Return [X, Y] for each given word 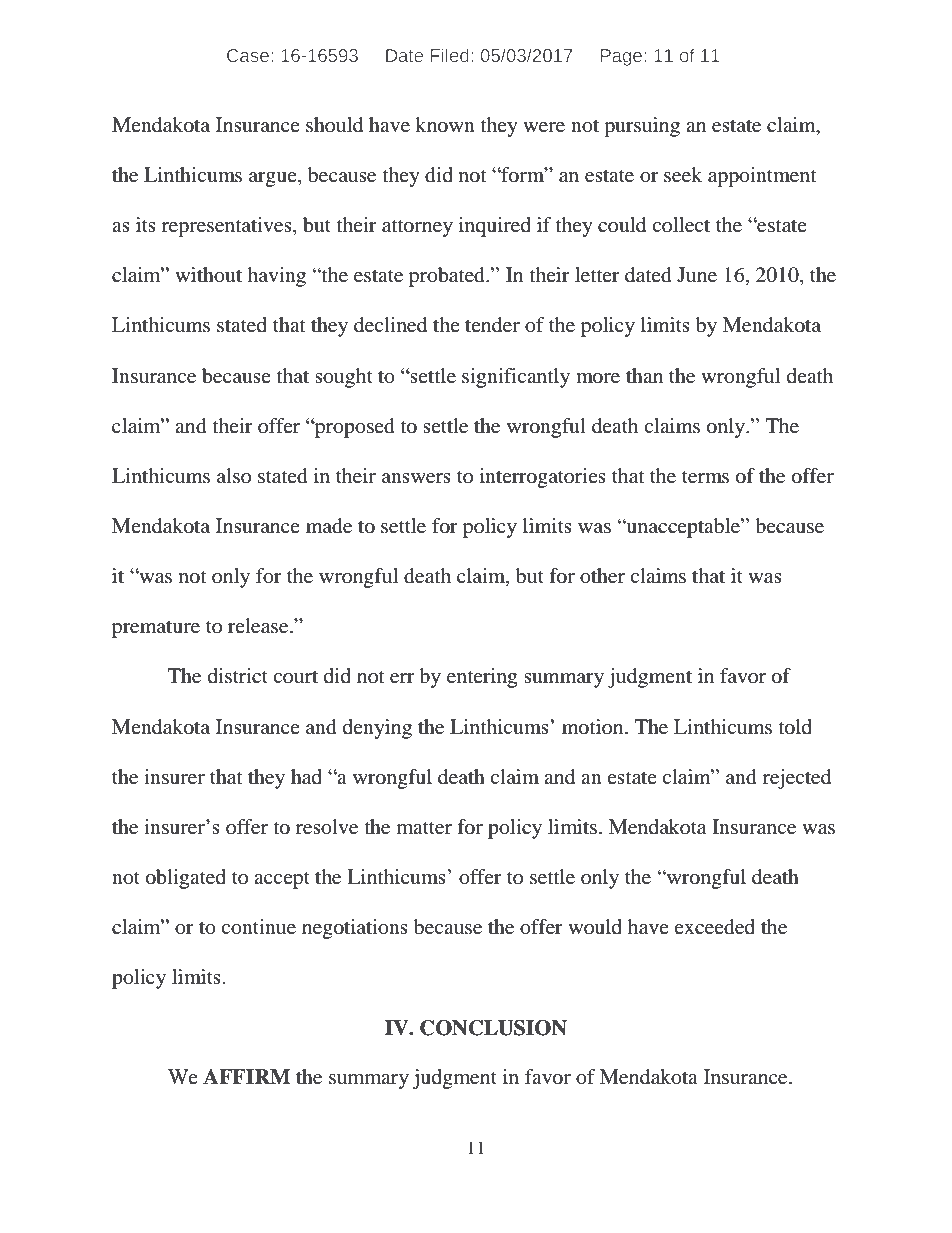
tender [492, 325]
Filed [450, 55]
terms [705, 477]
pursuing [642, 127]
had [306, 777]
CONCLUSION [493, 1028]
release [259, 626]
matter [424, 828]
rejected [797, 779]
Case [248, 55]
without [208, 275]
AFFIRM [246, 1076]
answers [416, 478]
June [697, 275]
